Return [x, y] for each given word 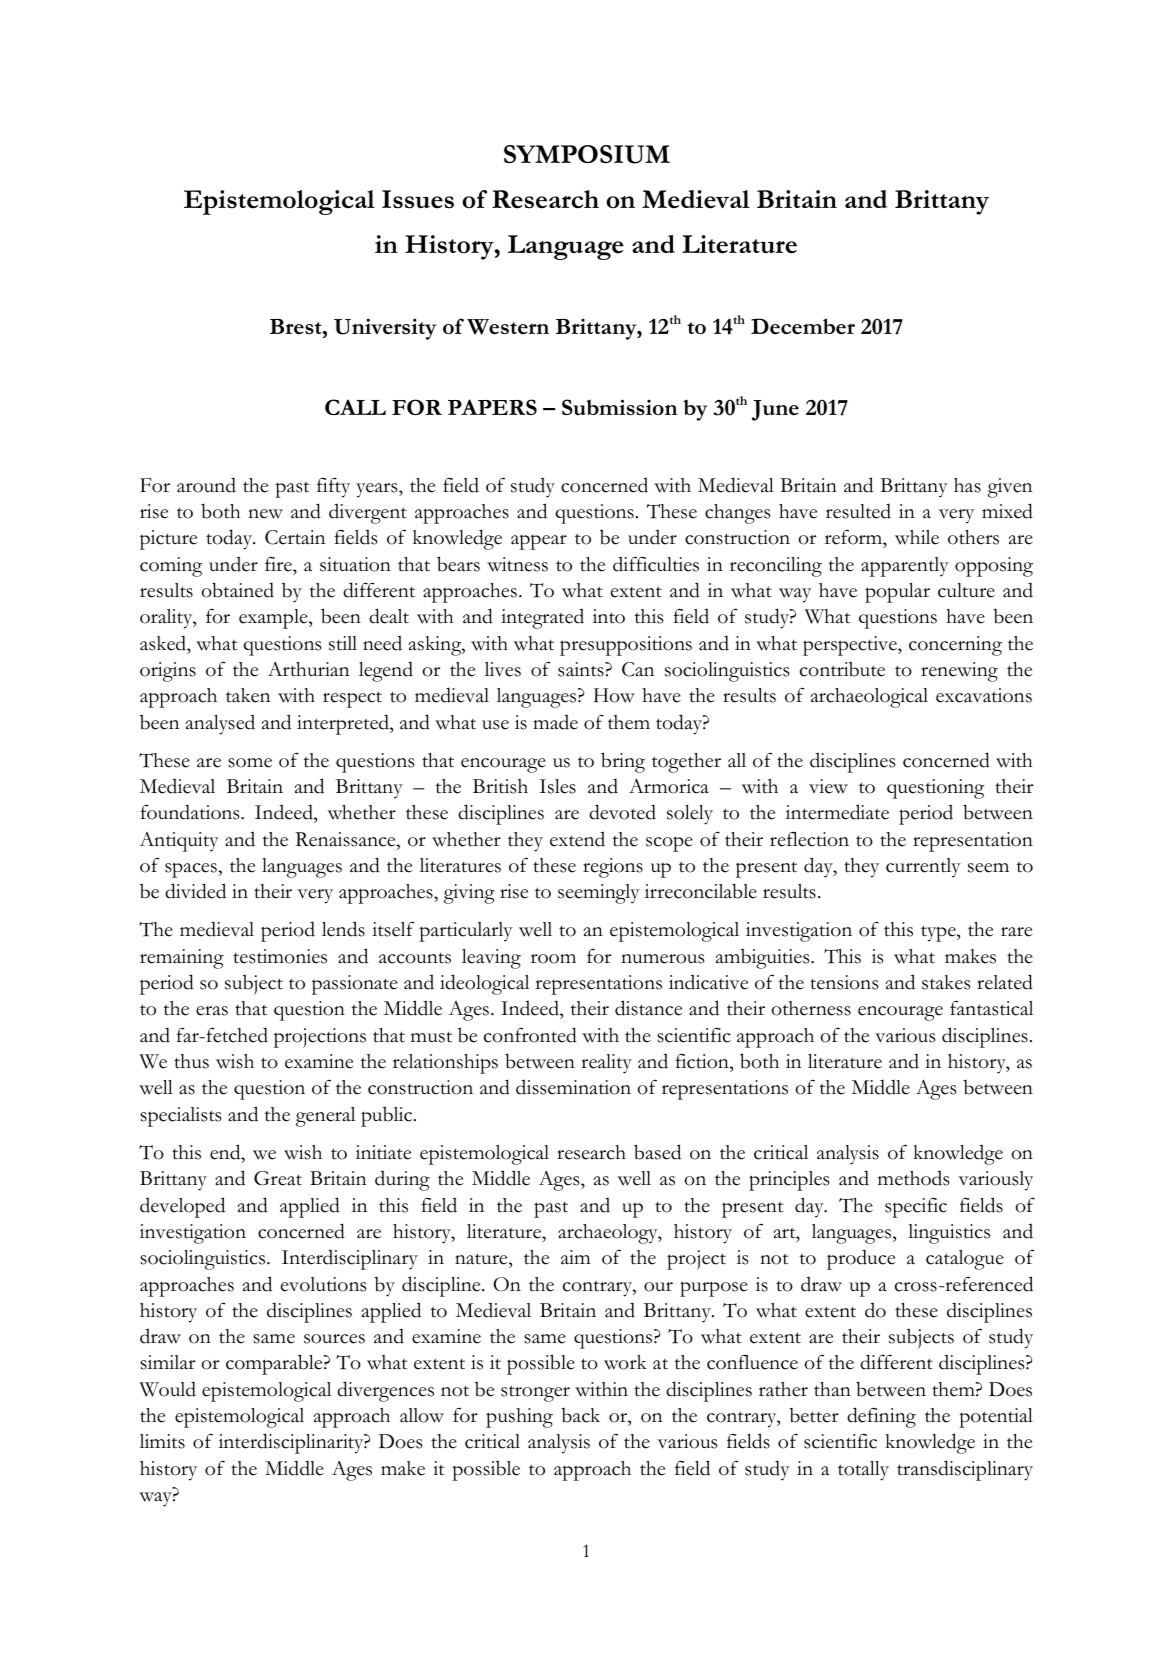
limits [162, 1441]
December [803, 326]
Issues [418, 199]
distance [648, 1008]
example [274, 619]
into [609, 616]
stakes [946, 982]
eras [212, 1011]
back [581, 1415]
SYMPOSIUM [587, 154]
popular [897, 593]
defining [881, 1417]
